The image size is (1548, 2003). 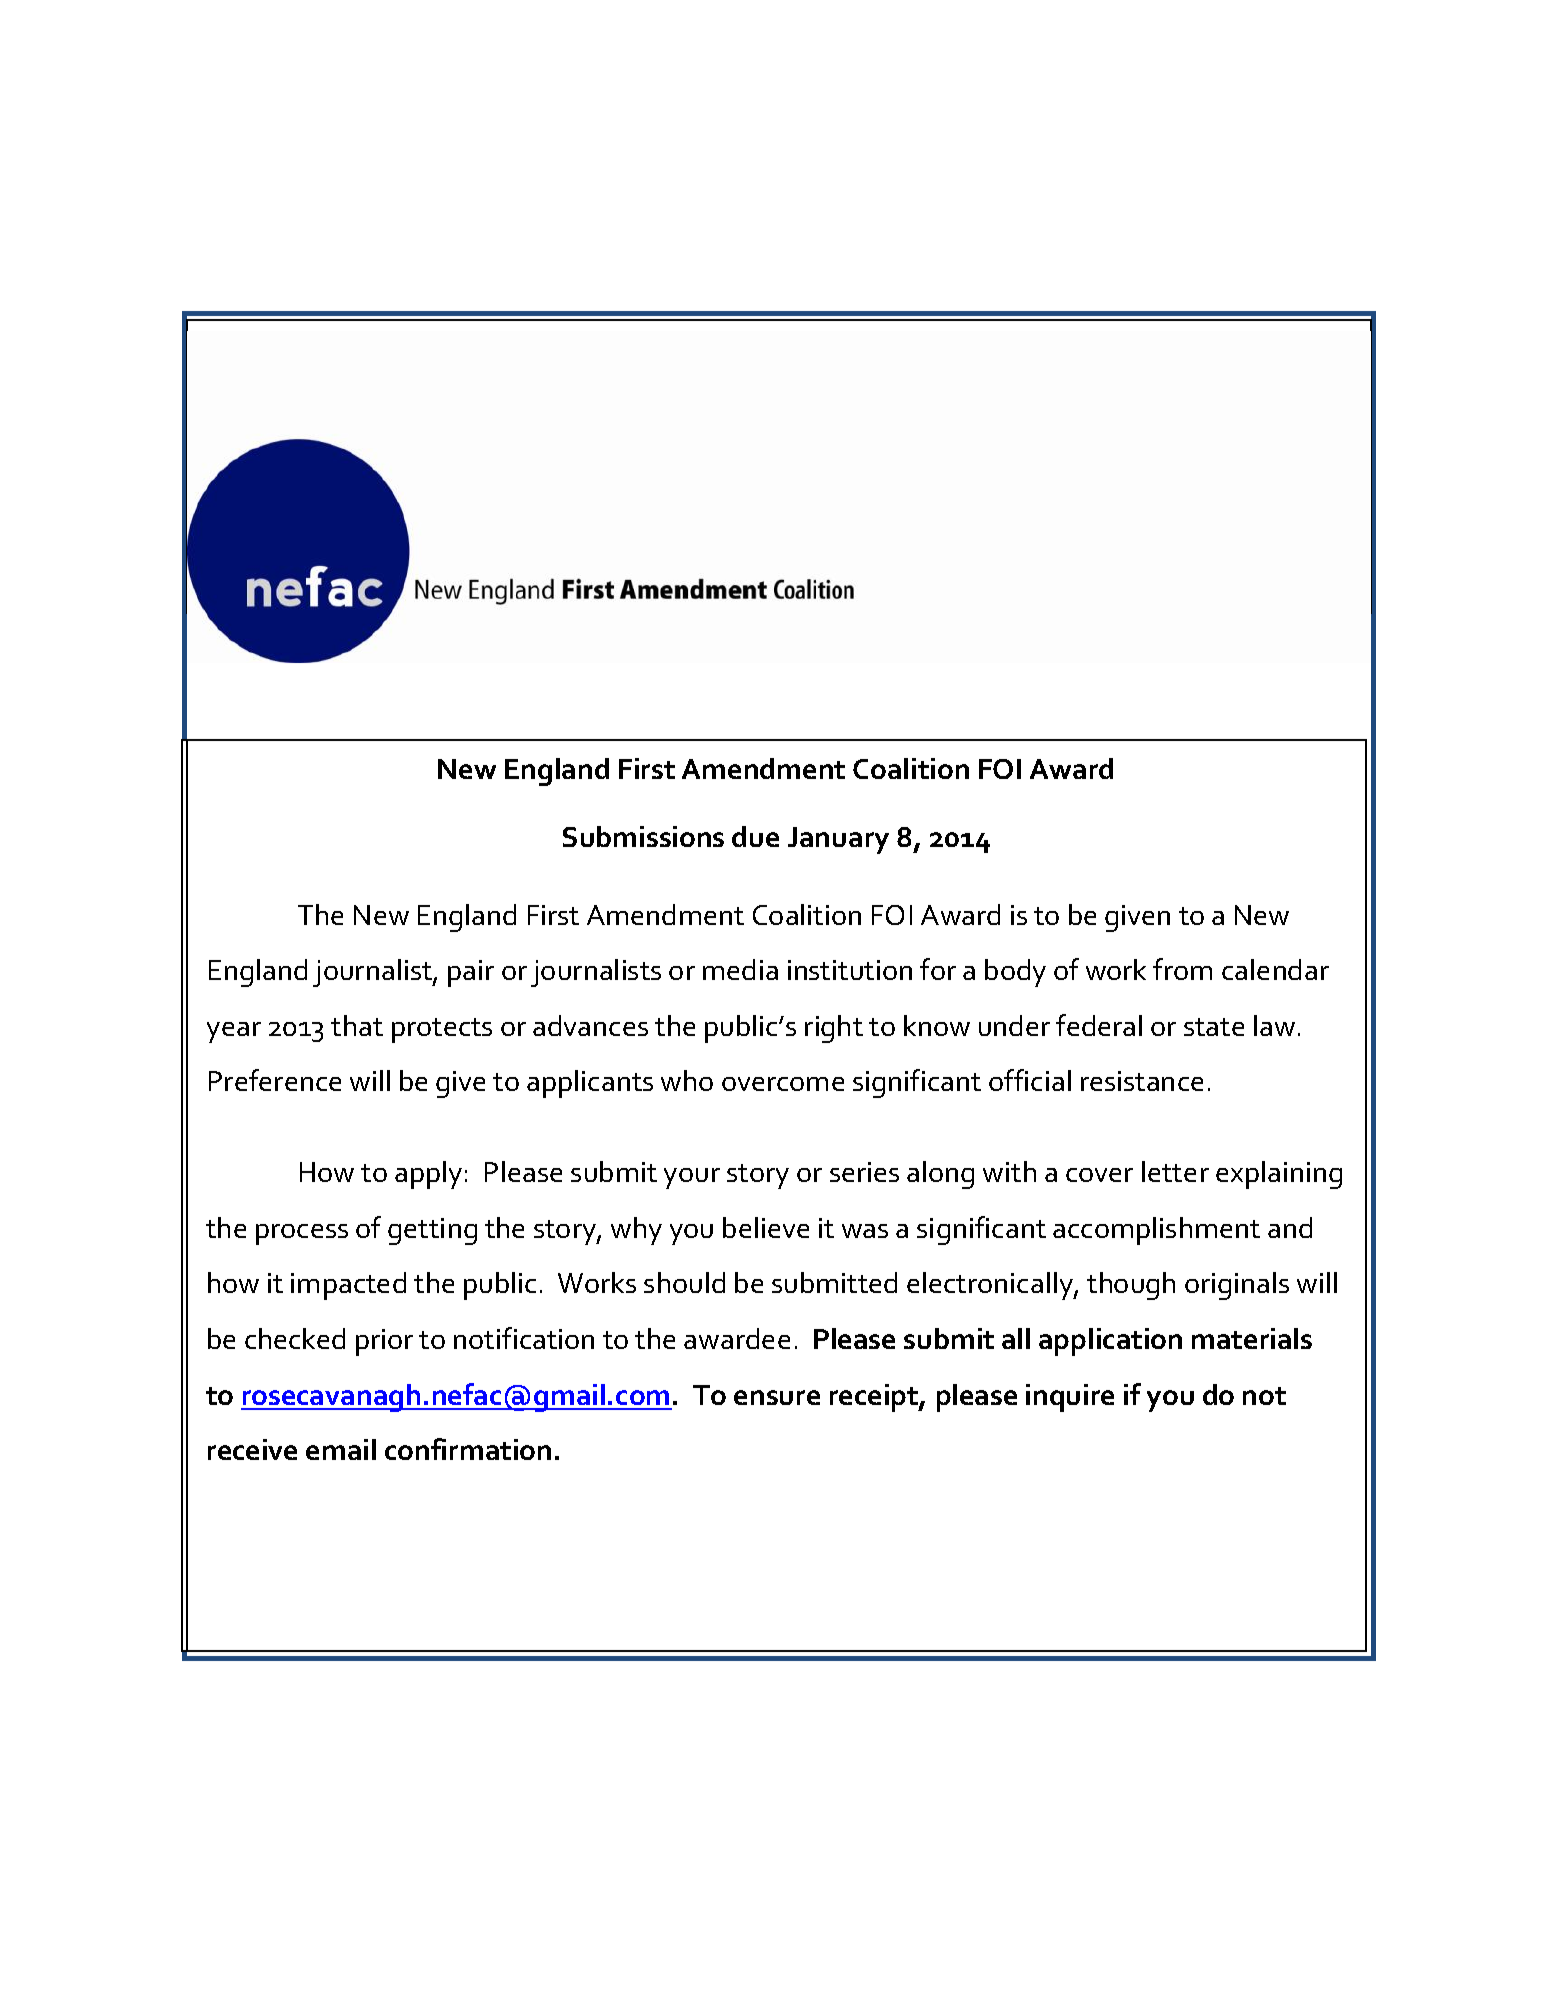 What do you see at coordinates (1156, 1231) in the page?
I see `accomplishment` at bounding box center [1156, 1231].
